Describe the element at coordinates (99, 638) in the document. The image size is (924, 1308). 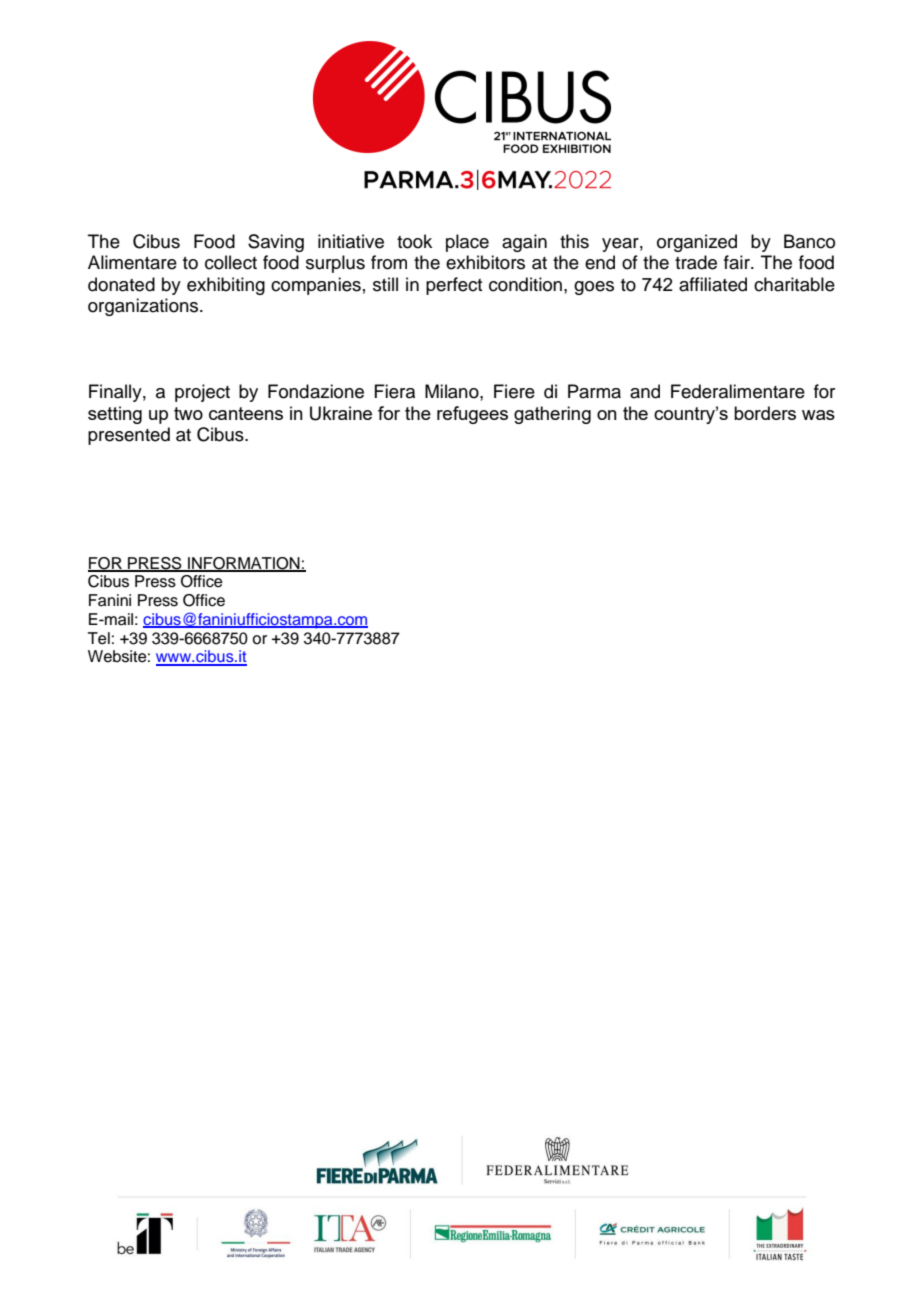
I see `Tel` at that location.
